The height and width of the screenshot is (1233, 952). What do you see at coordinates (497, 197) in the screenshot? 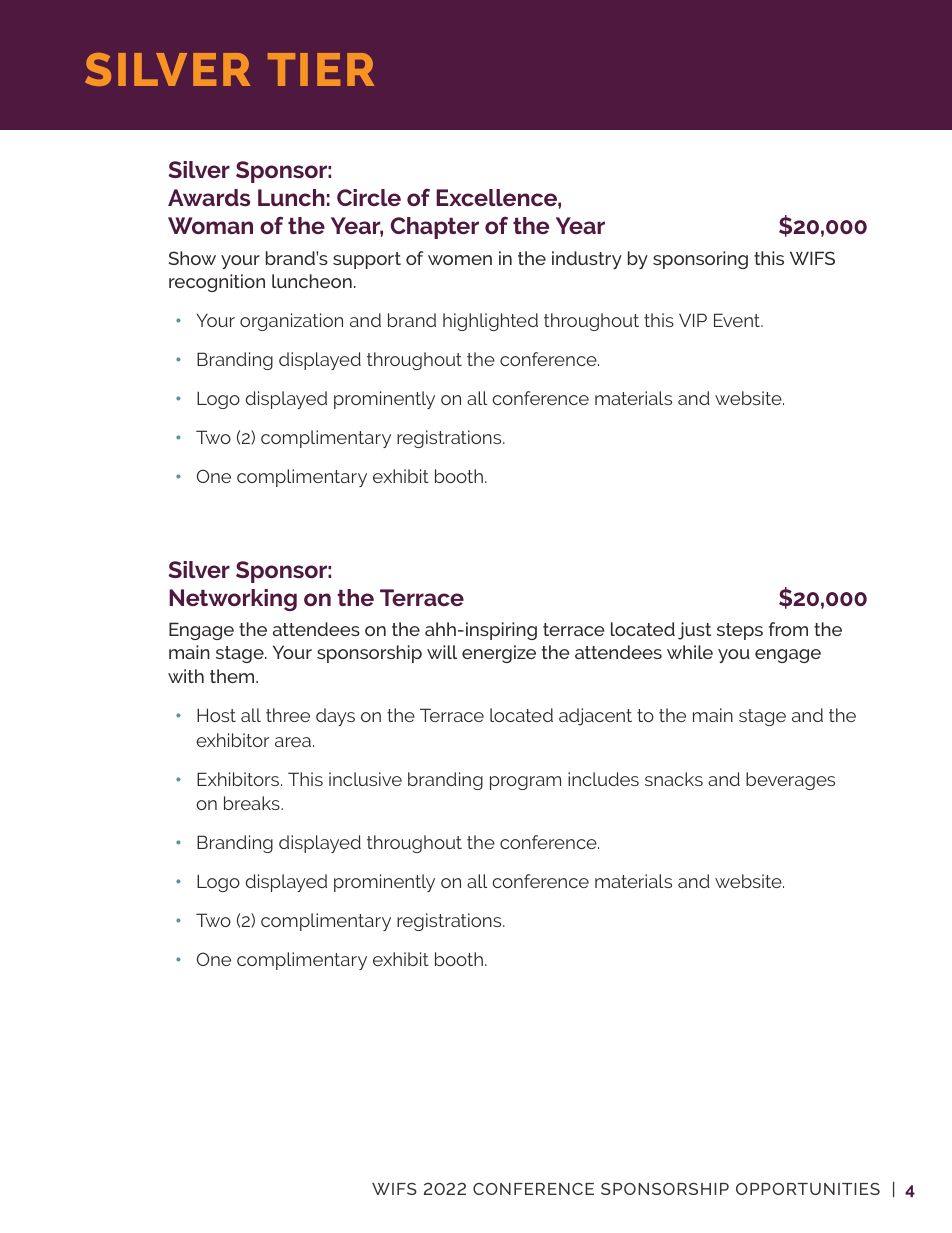
I see `Excellence` at bounding box center [497, 197].
